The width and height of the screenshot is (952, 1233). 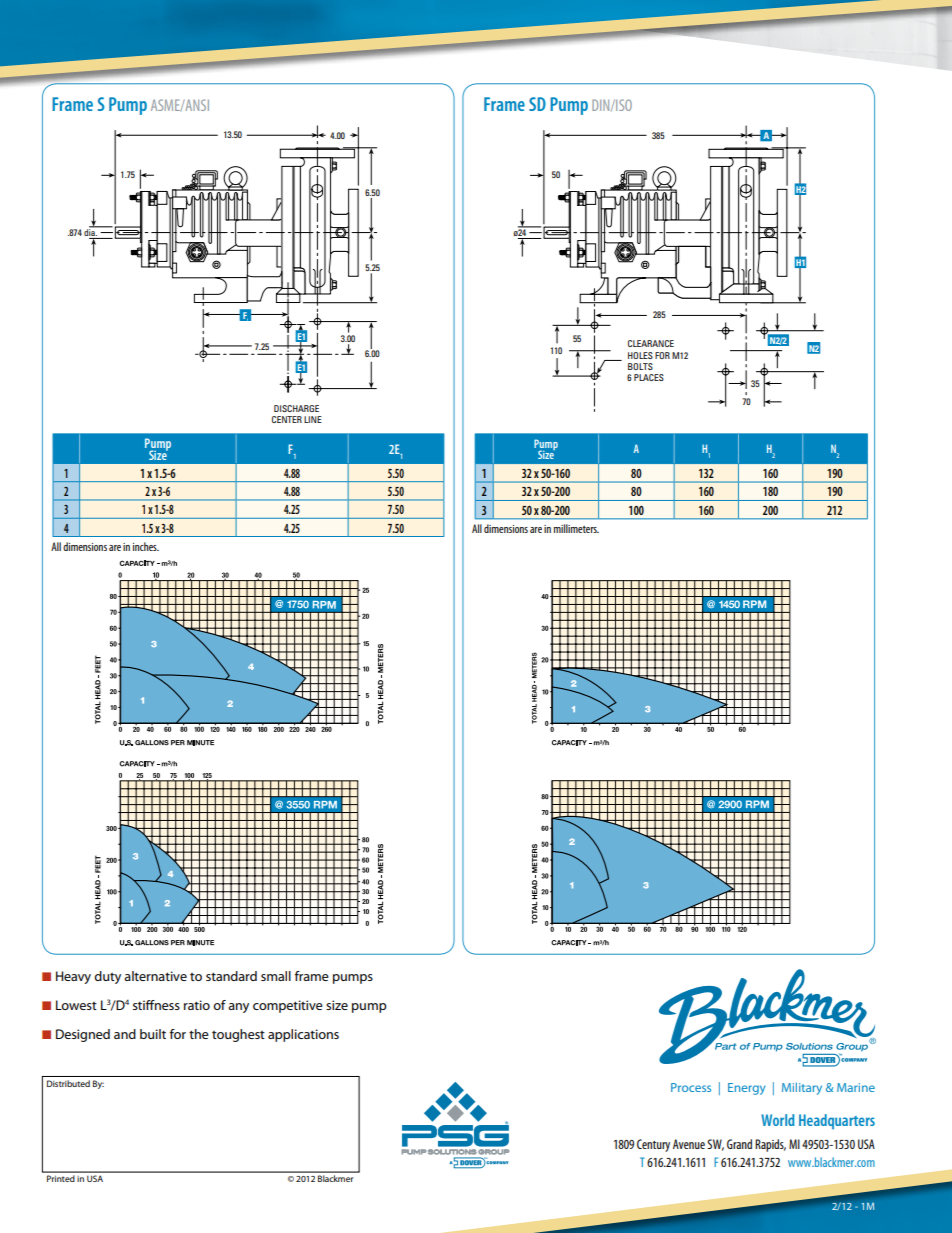 I want to click on small, so click(x=276, y=976).
